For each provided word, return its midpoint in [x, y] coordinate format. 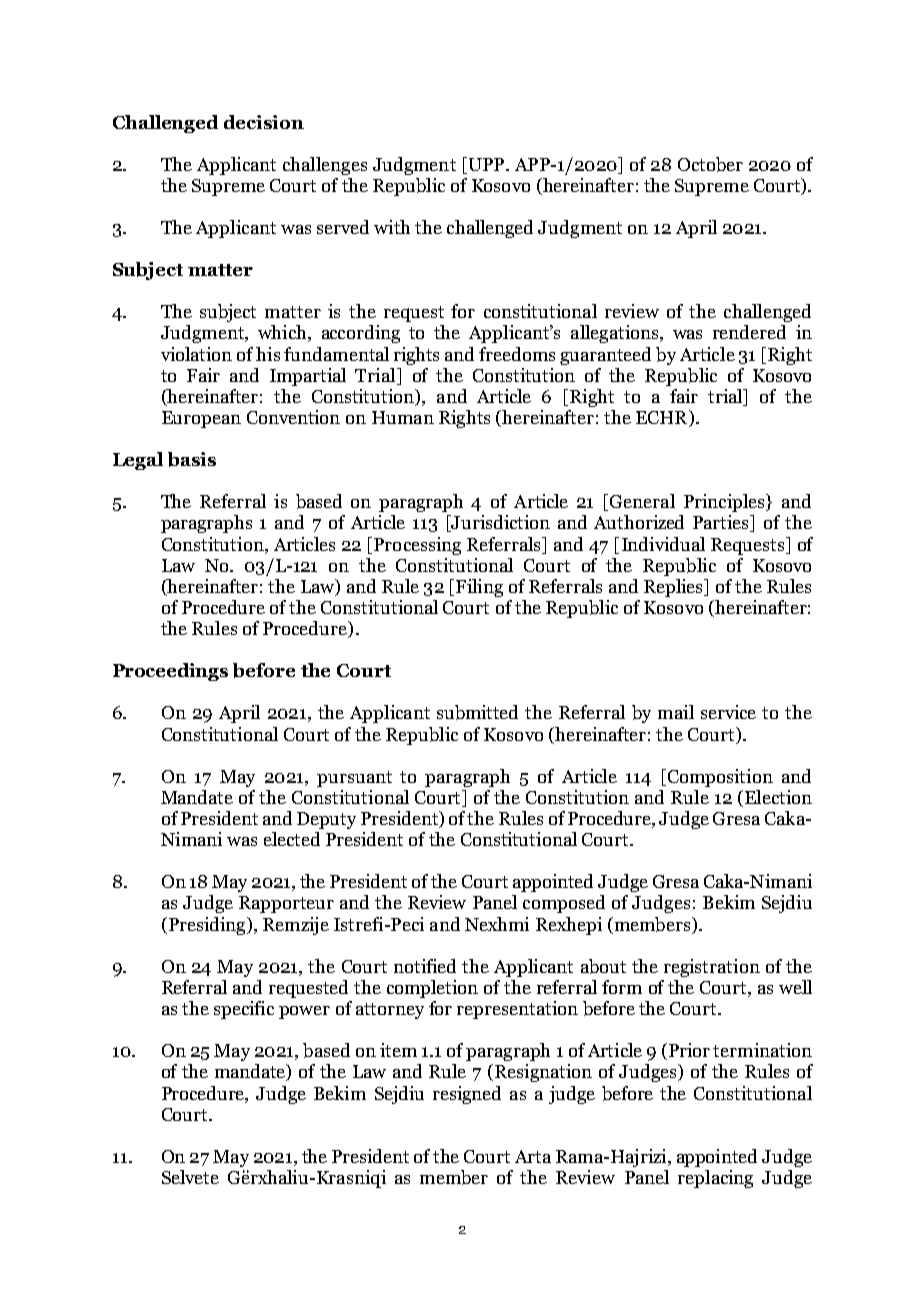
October [710, 164]
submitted [477, 712]
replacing [715, 1179]
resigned [467, 1095]
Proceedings [170, 672]
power [304, 1012]
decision [264, 122]
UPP [486, 165]
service [728, 712]
